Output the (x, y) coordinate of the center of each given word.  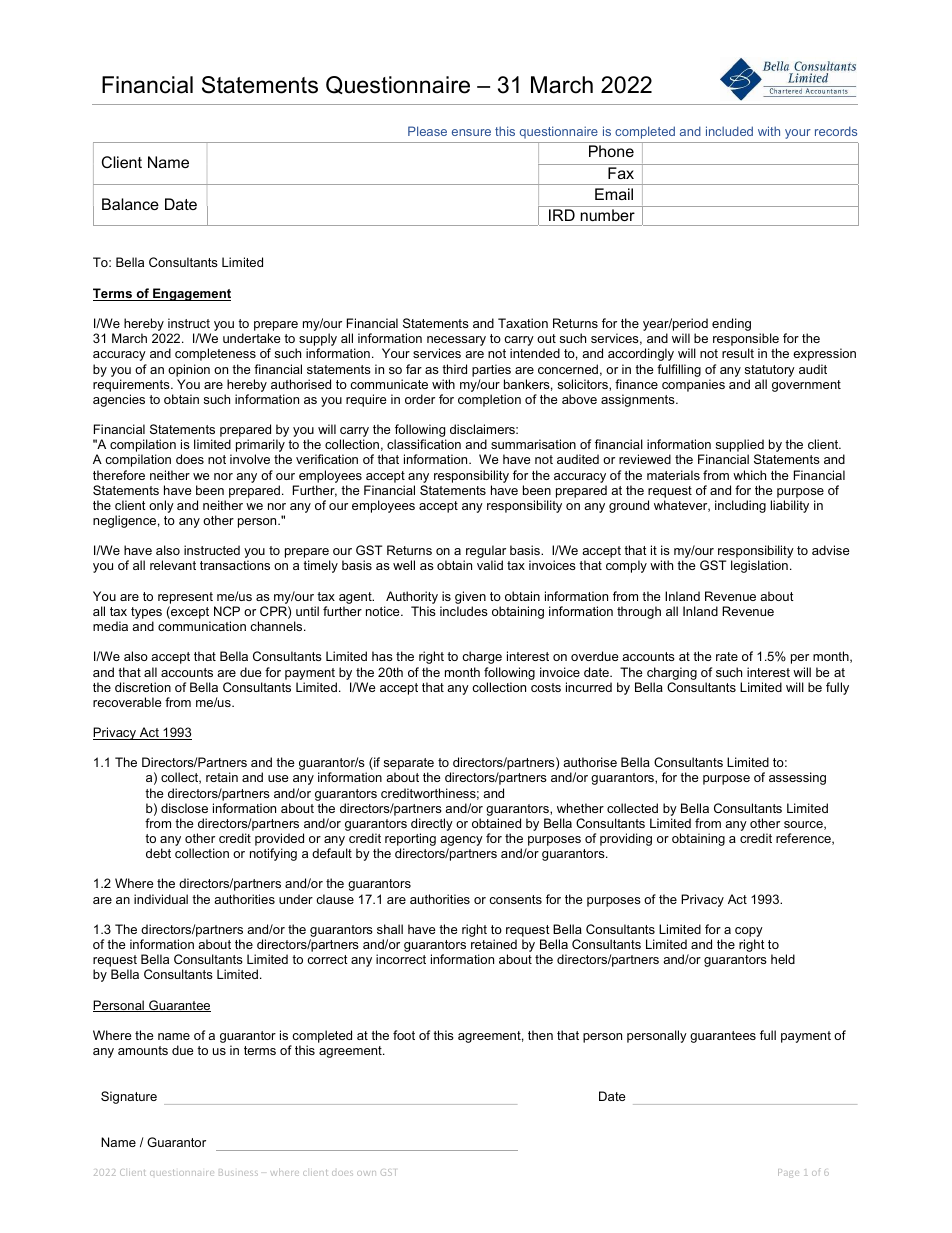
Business (238, 1173)
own (366, 1173)
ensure (471, 132)
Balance (130, 204)
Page (788, 1173)
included (729, 131)
